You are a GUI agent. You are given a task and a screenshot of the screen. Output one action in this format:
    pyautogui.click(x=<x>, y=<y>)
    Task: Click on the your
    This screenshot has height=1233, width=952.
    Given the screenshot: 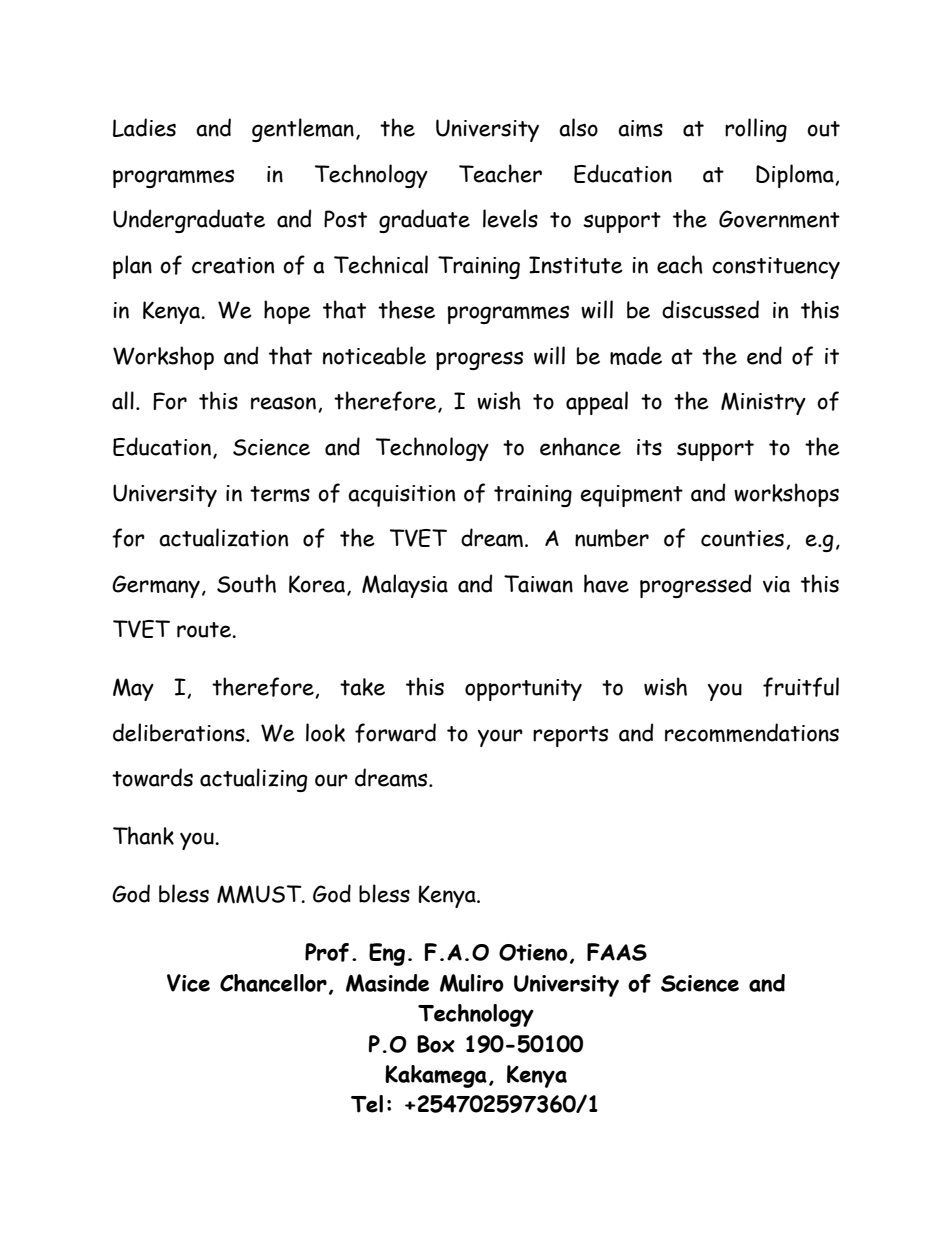 What is the action you would take?
    pyautogui.click(x=500, y=738)
